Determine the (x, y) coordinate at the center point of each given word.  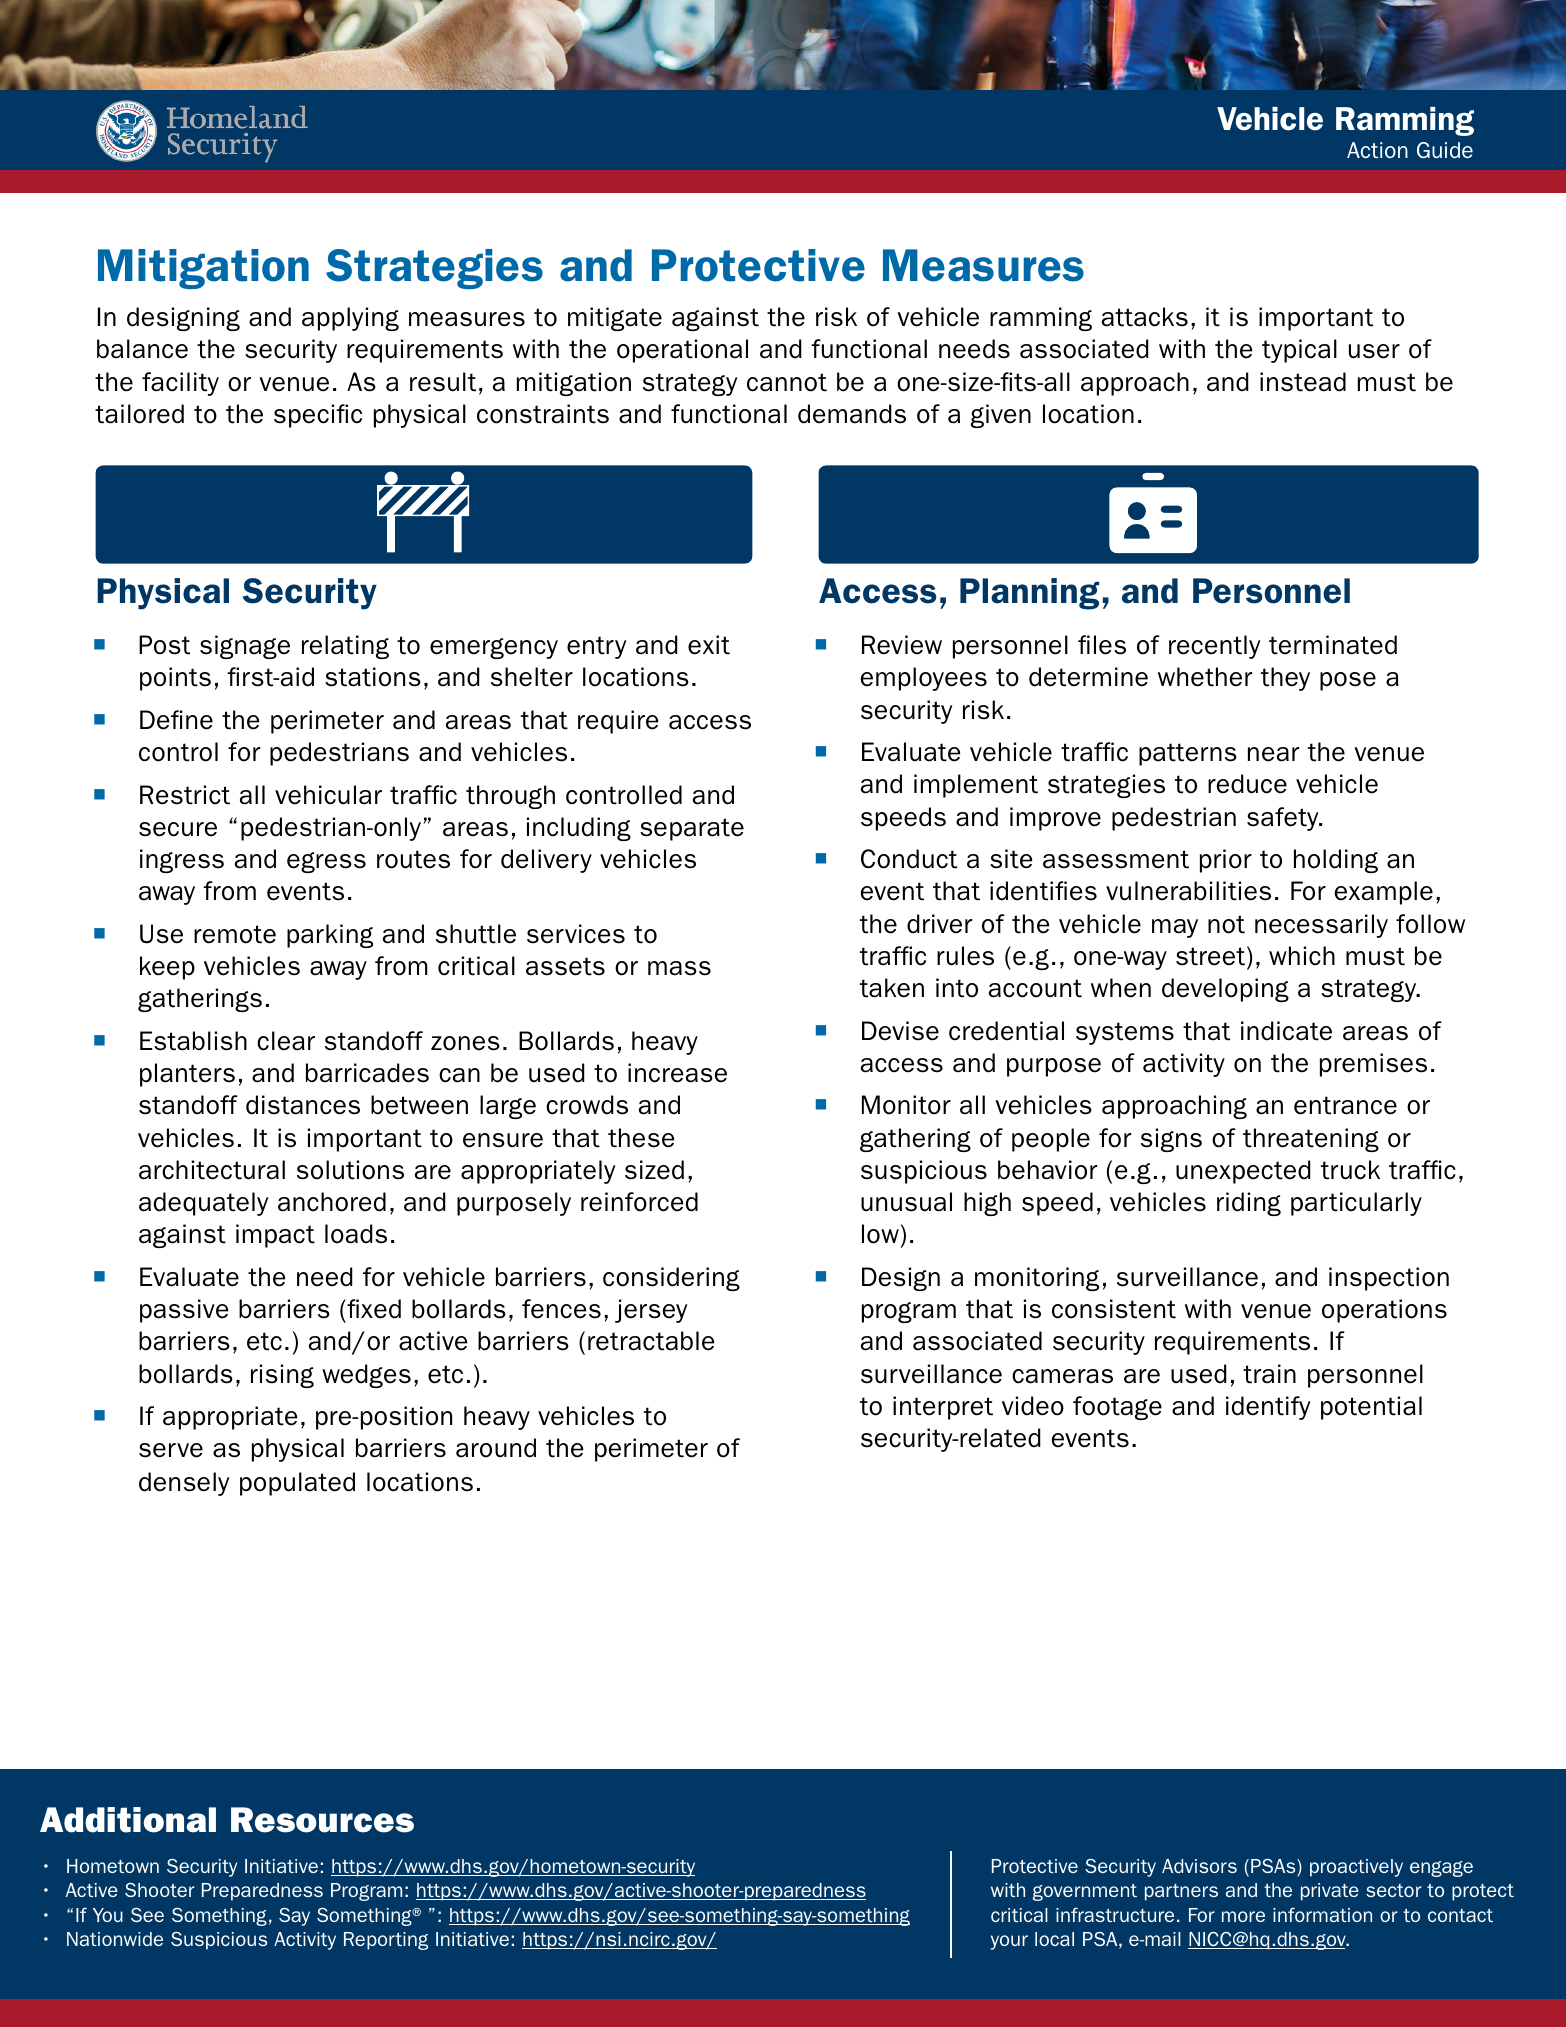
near (1273, 754)
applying (350, 319)
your (1009, 1942)
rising (282, 1376)
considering (671, 1279)
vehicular (328, 795)
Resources (322, 1820)
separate (692, 829)
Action (1377, 150)
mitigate (615, 319)
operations (1384, 1311)
